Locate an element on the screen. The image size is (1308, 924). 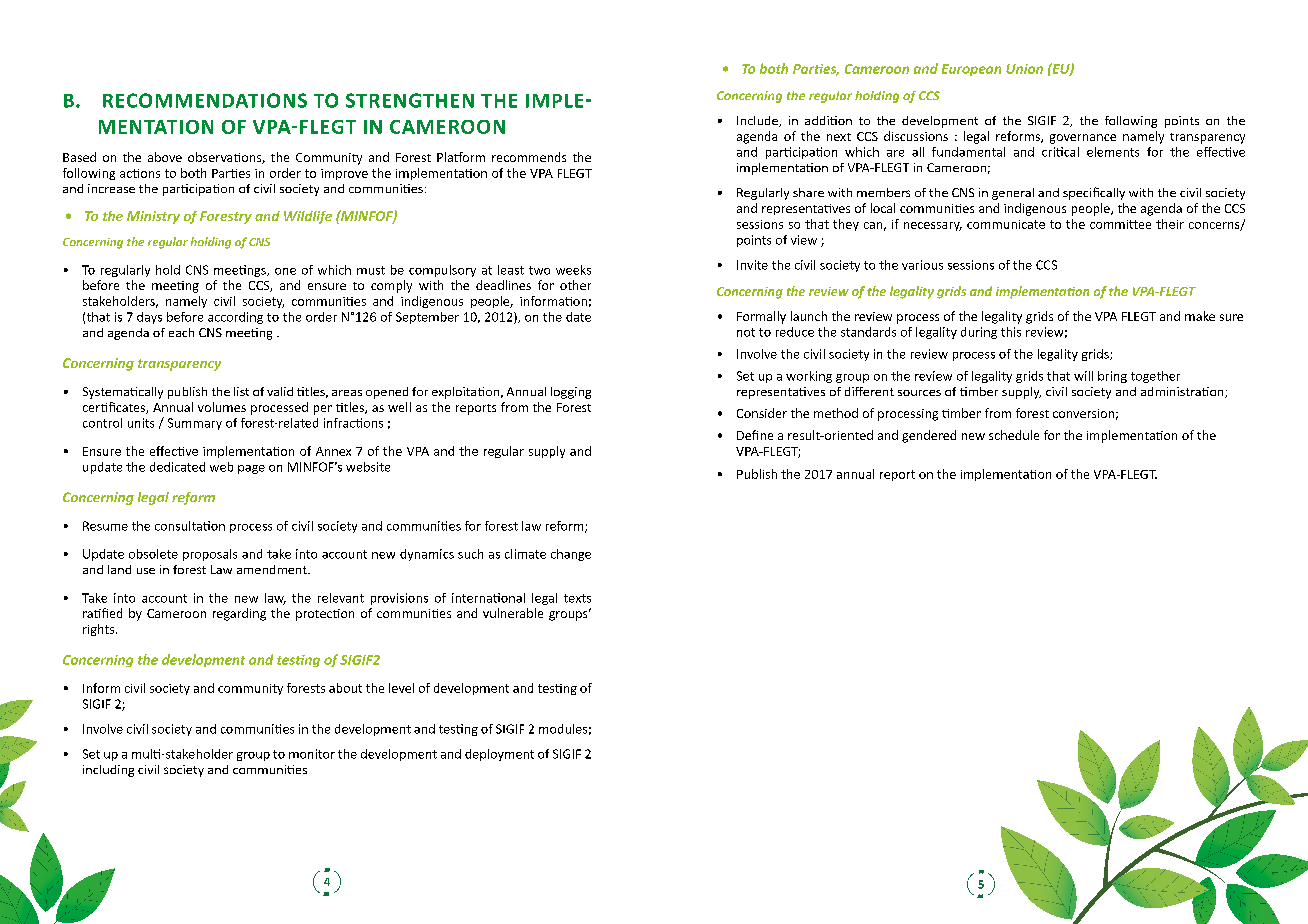
RECOMMENDATIONS is located at coordinates (205, 100).
